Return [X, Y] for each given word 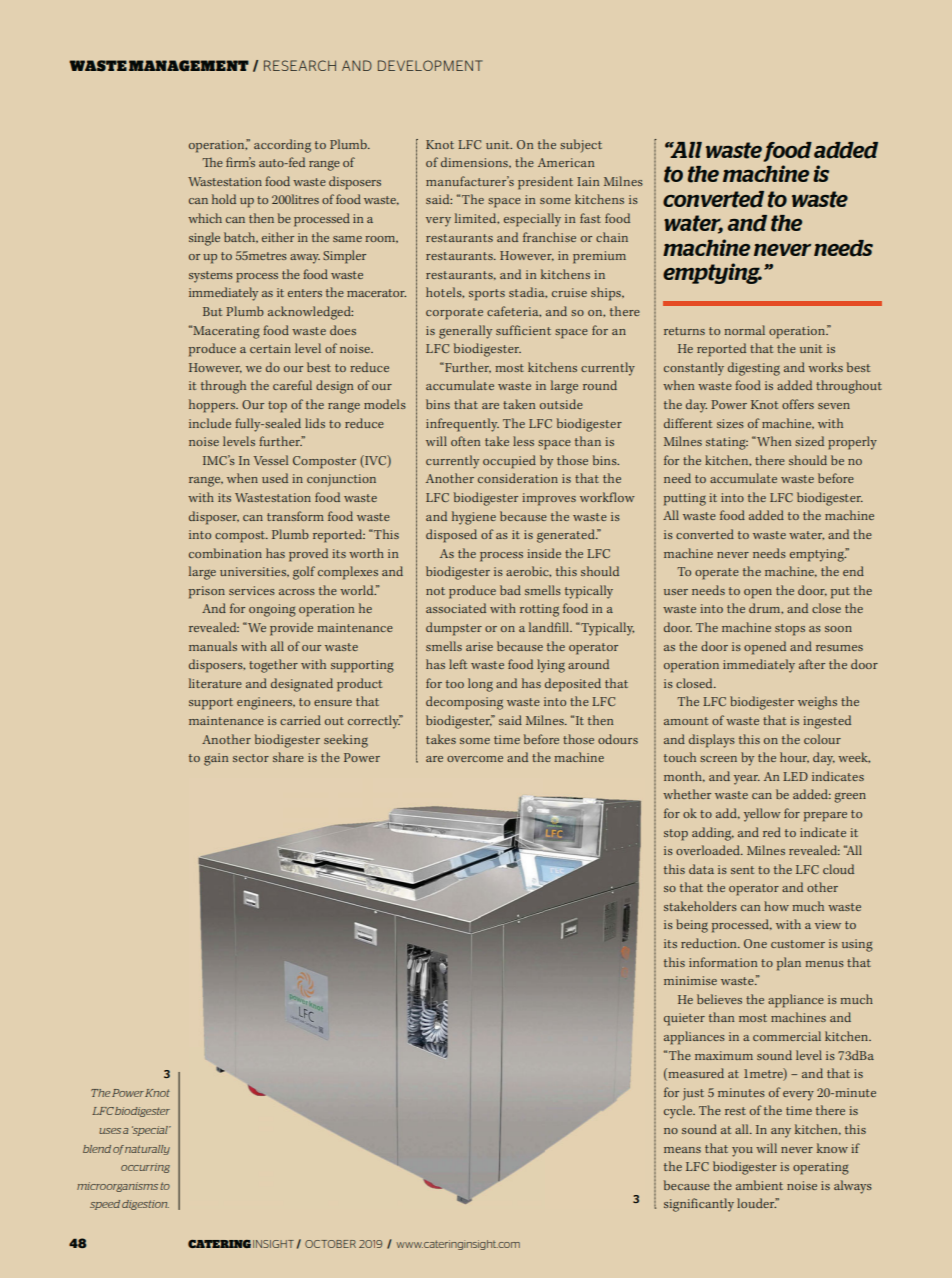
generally [465, 332]
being [692, 926]
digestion [145, 1205]
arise [479, 646]
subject [581, 146]
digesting [754, 369]
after [812, 664]
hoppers [213, 406]
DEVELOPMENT [430, 65]
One [755, 943]
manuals [213, 646]
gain [216, 759]
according [282, 146]
